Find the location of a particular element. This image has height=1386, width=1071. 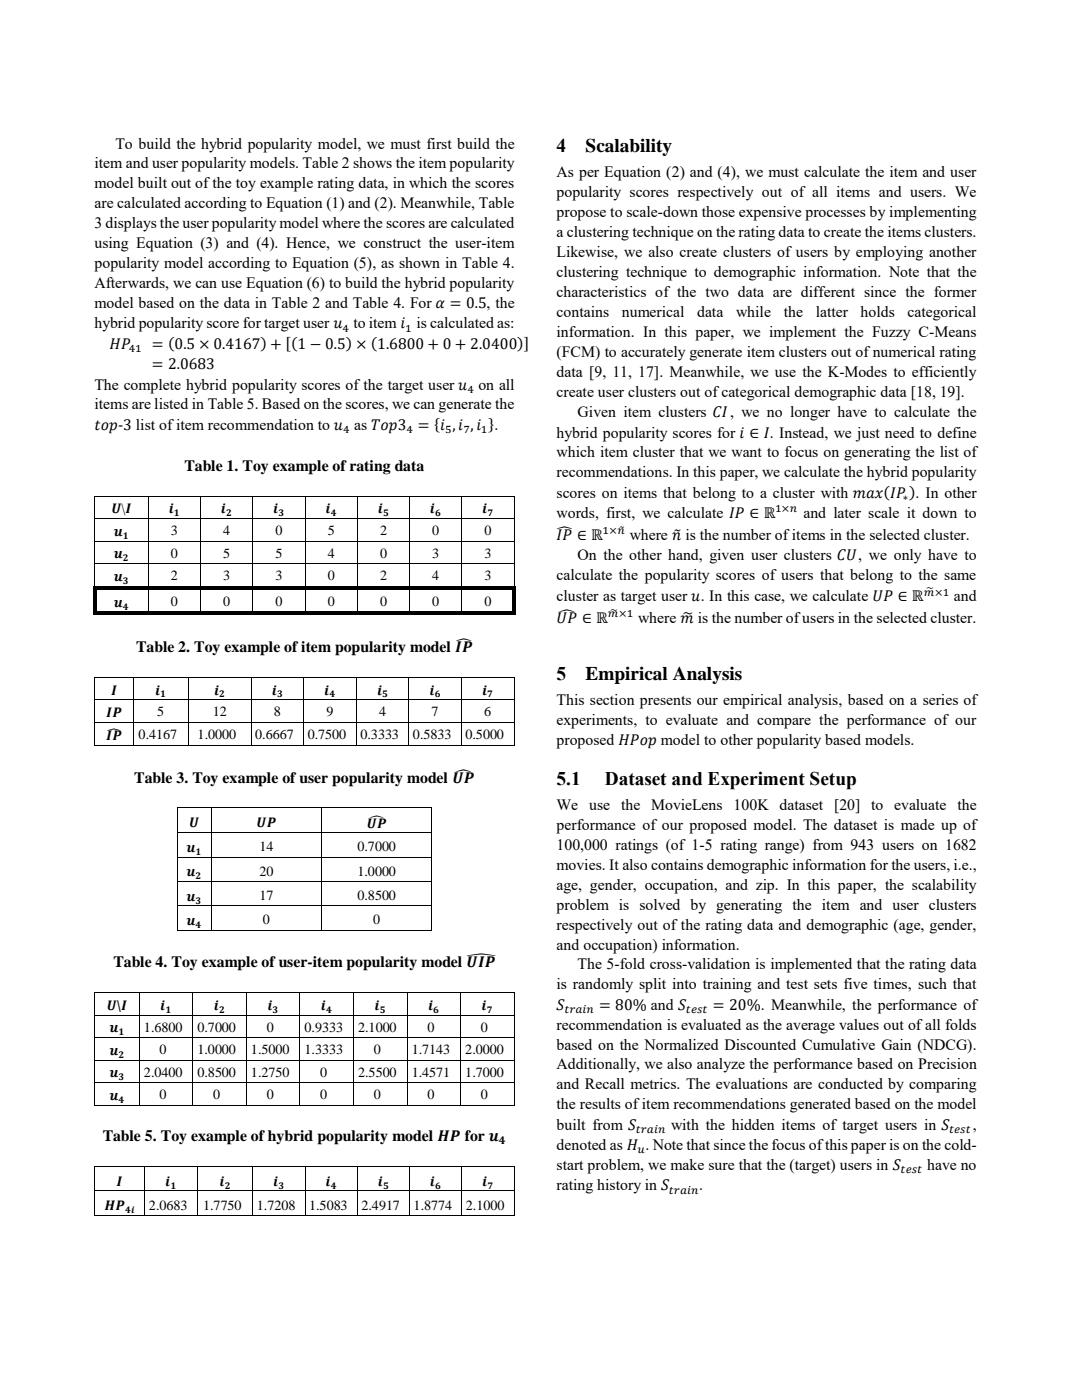

zip is located at coordinates (766, 886).
